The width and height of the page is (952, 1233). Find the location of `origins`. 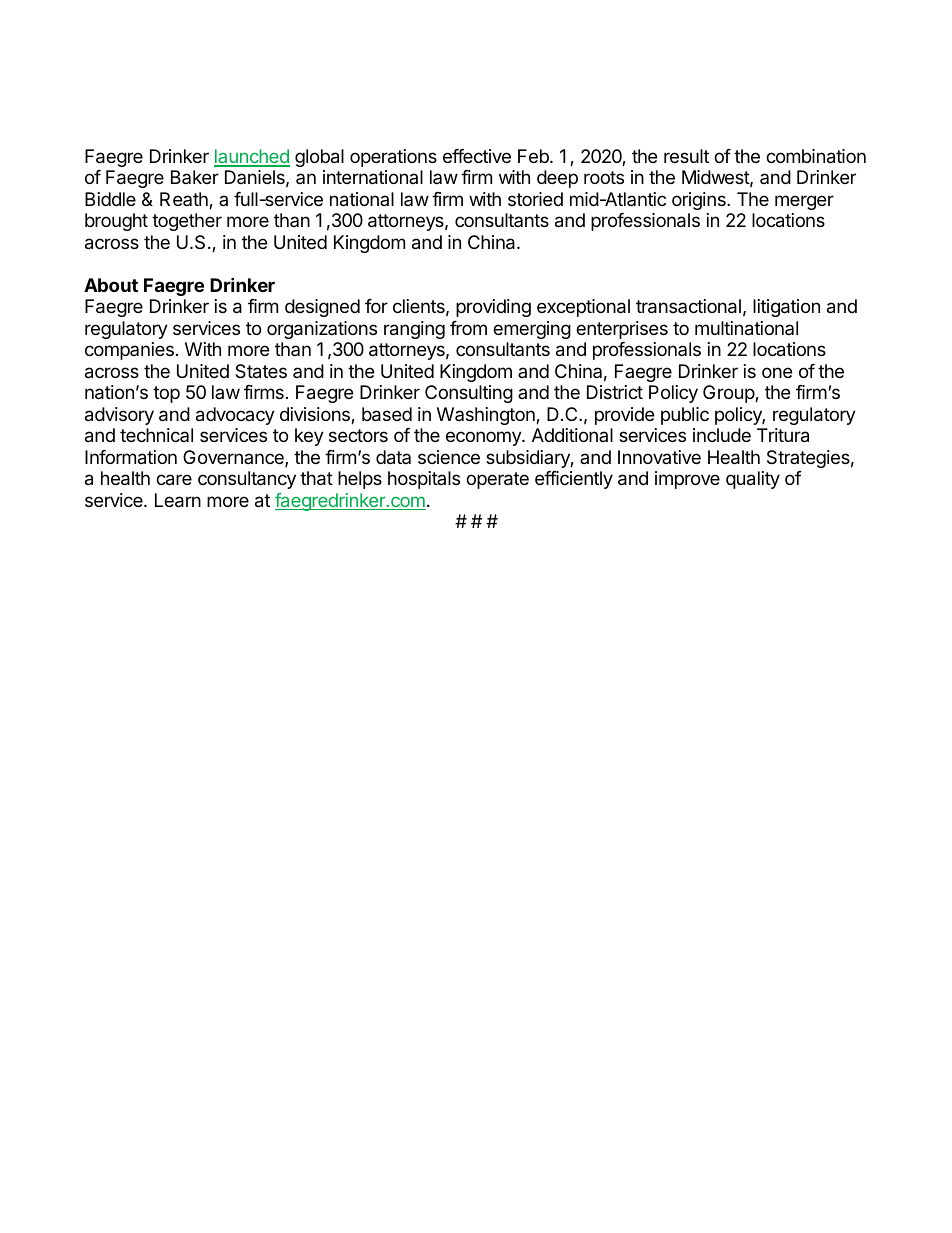

origins is located at coordinates (700, 201).
